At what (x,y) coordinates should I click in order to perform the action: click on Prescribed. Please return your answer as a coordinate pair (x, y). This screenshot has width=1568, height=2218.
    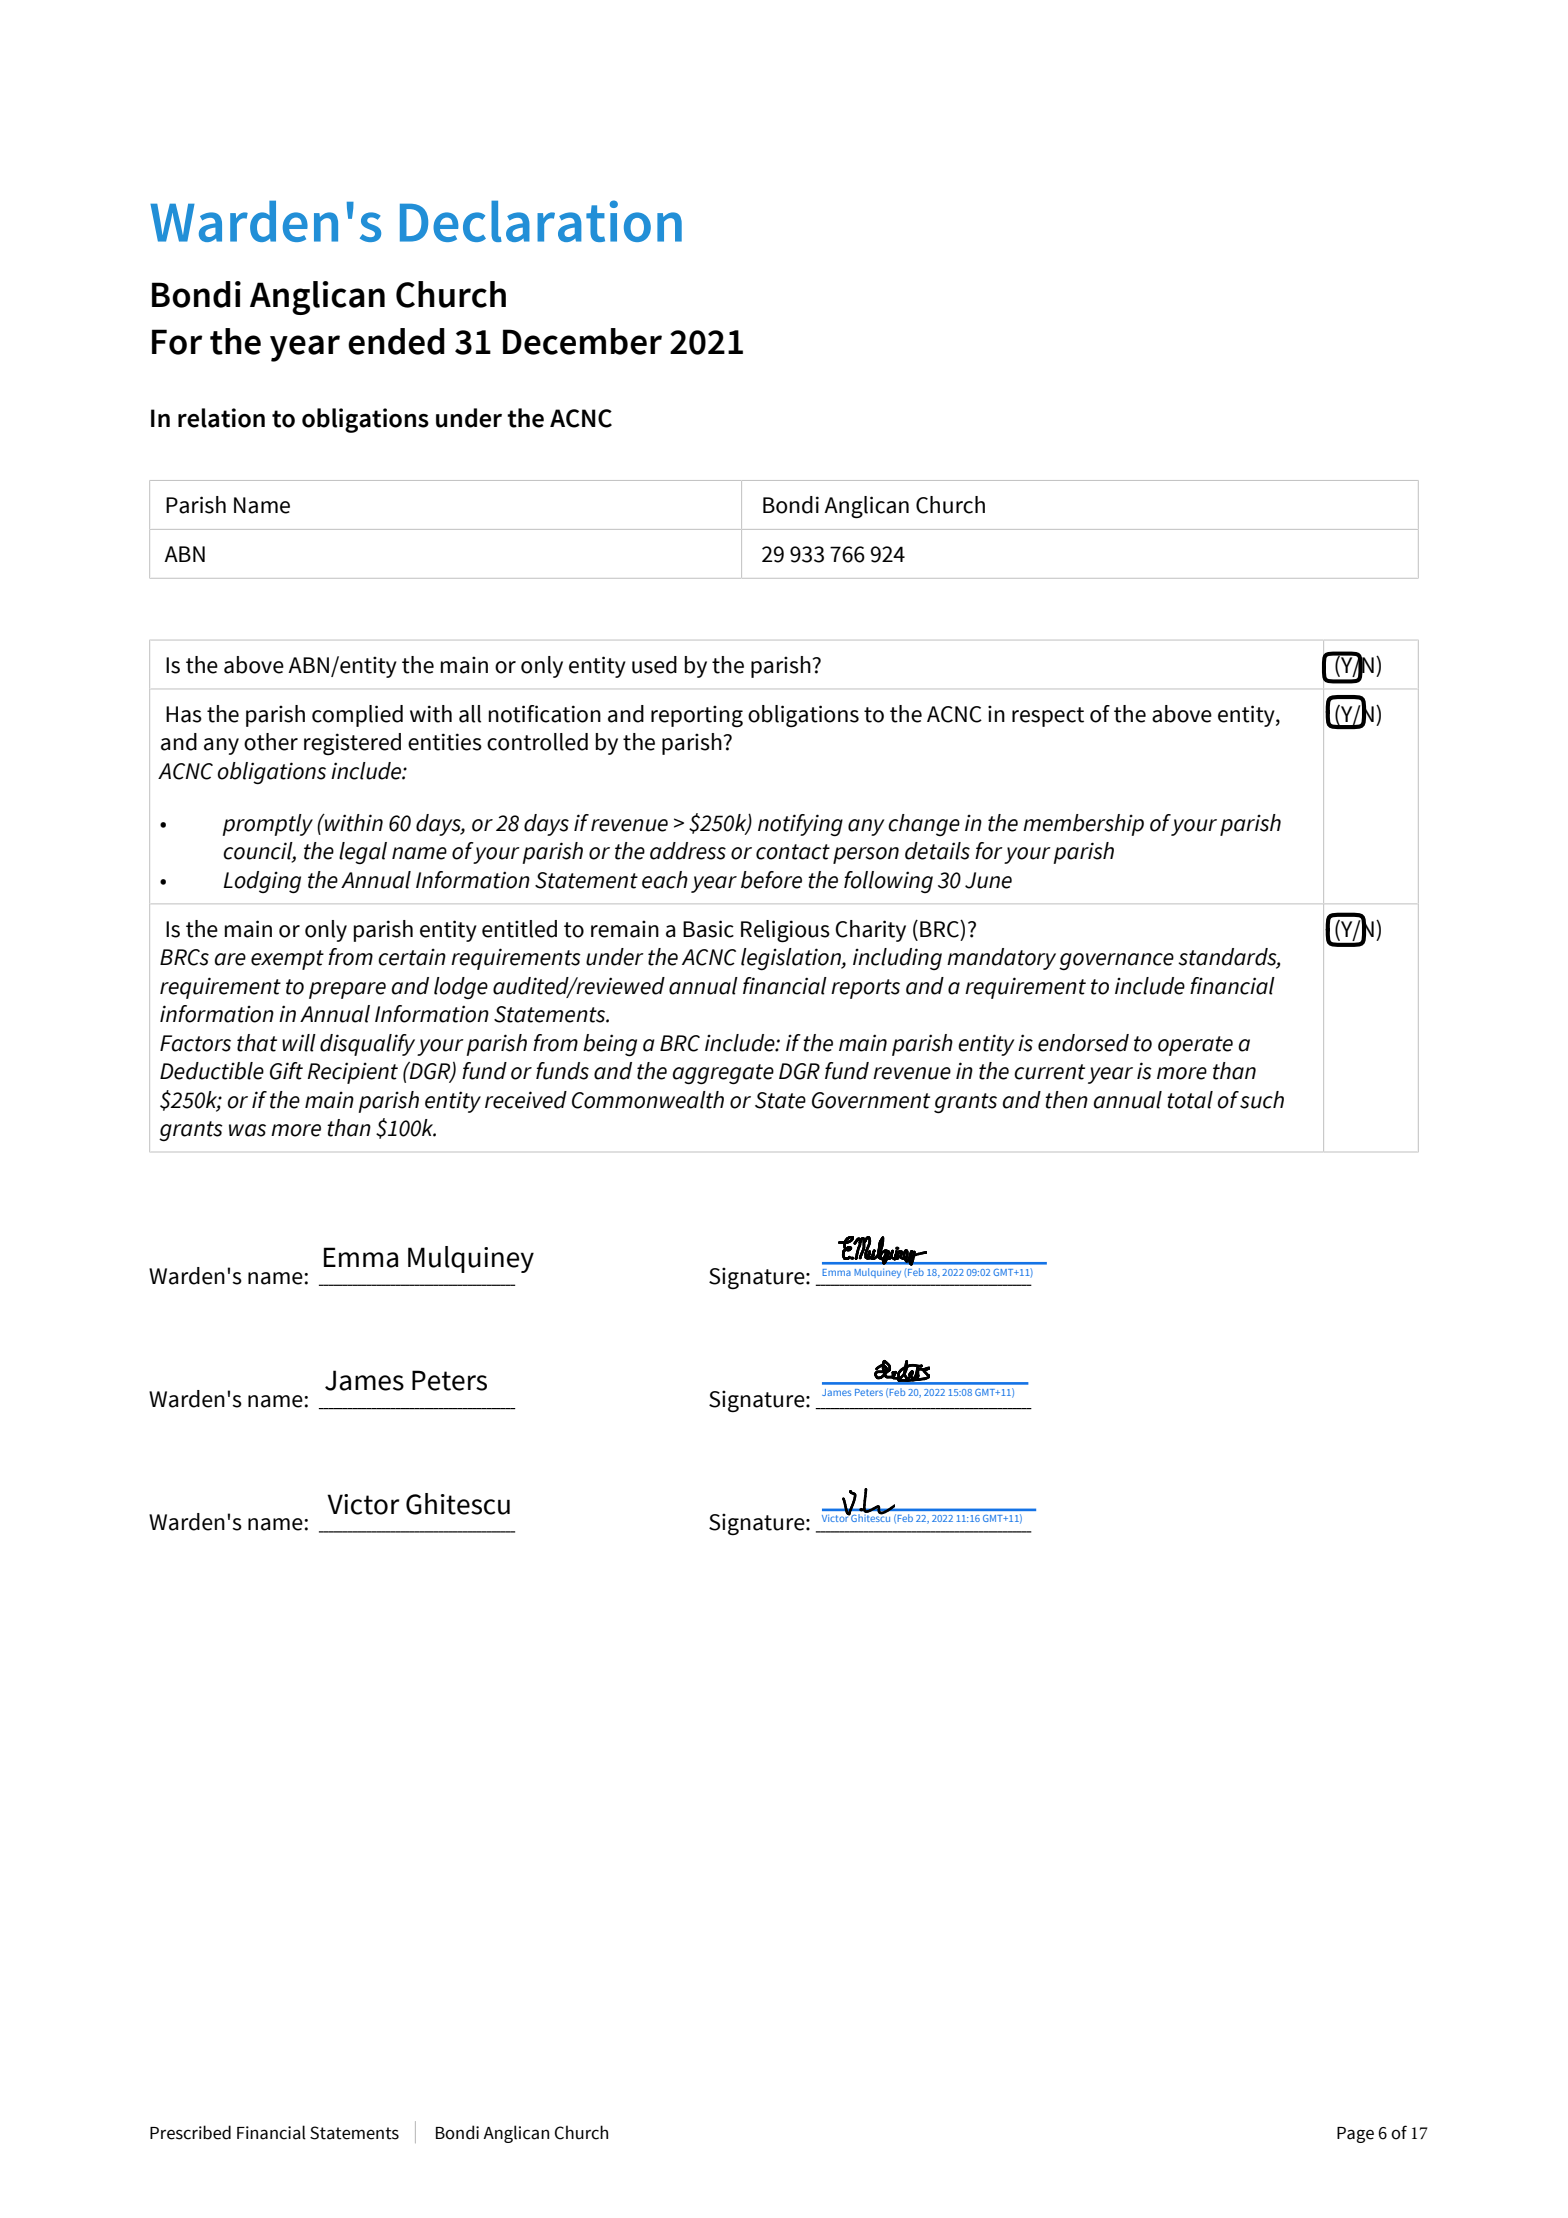
    Looking at the image, I should click on (190, 2132).
